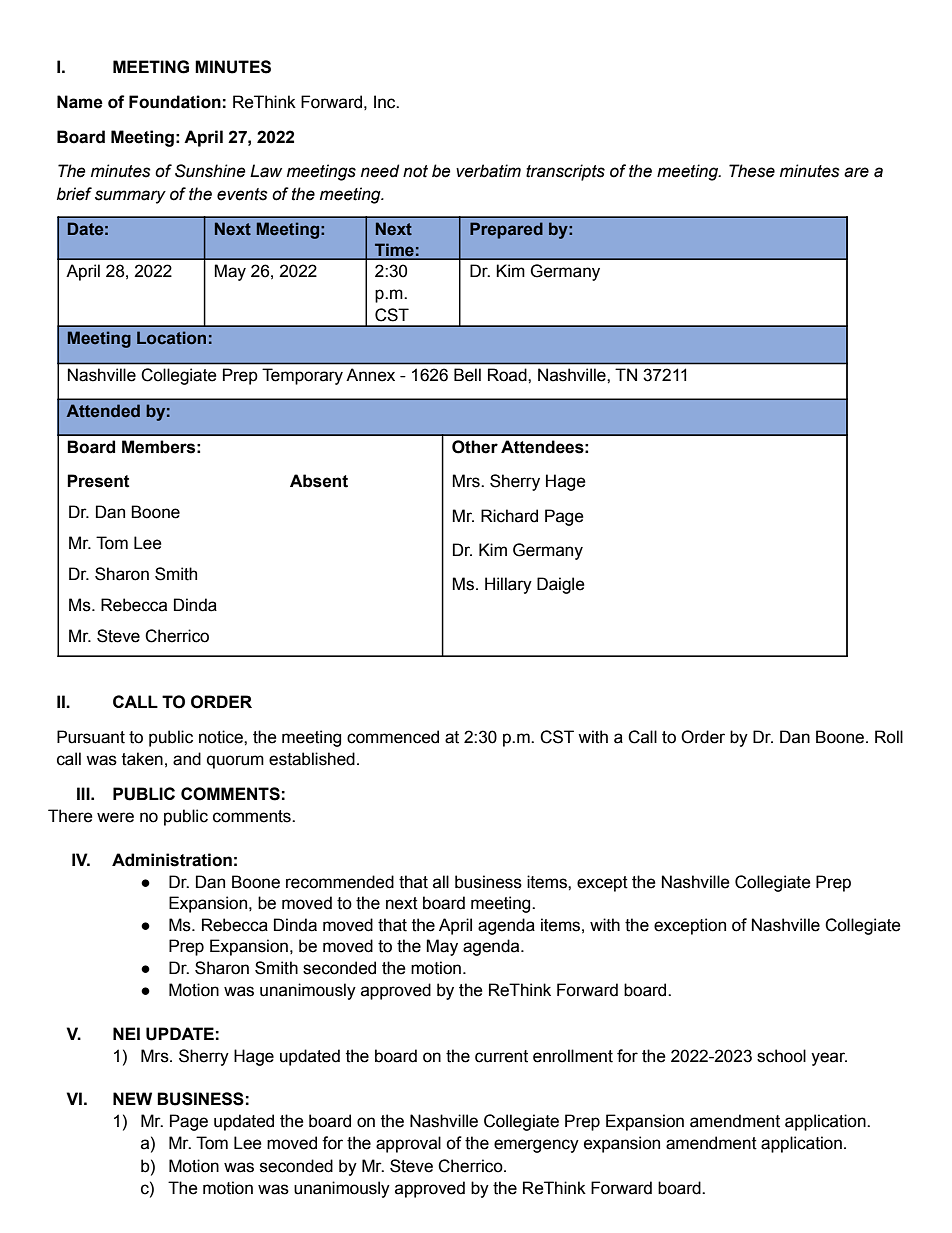 This screenshot has width=952, height=1233. Describe the element at coordinates (172, 860) in the screenshot. I see `Administration` at that location.
